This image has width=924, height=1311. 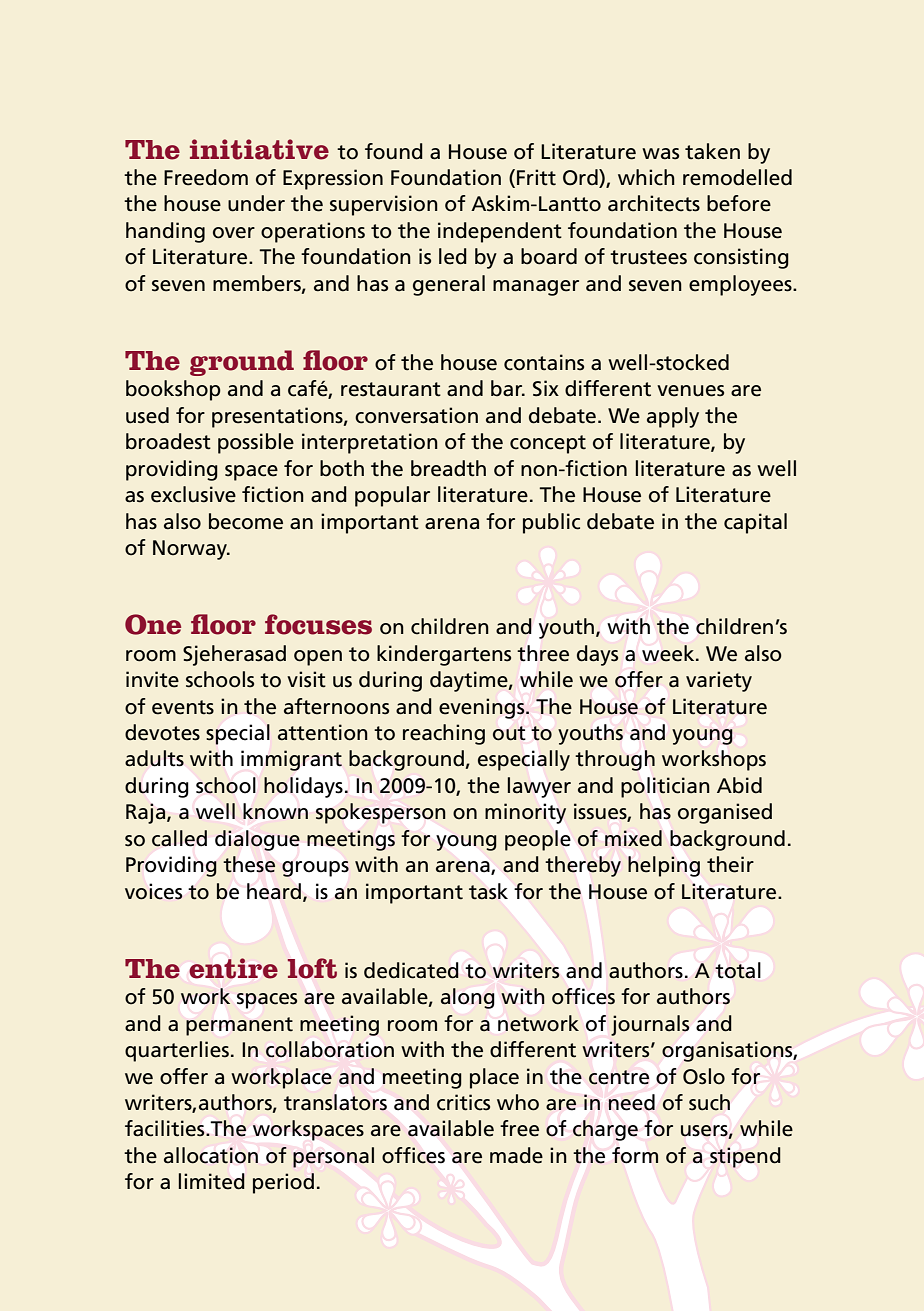 I want to click on allocation, so click(x=211, y=1155).
